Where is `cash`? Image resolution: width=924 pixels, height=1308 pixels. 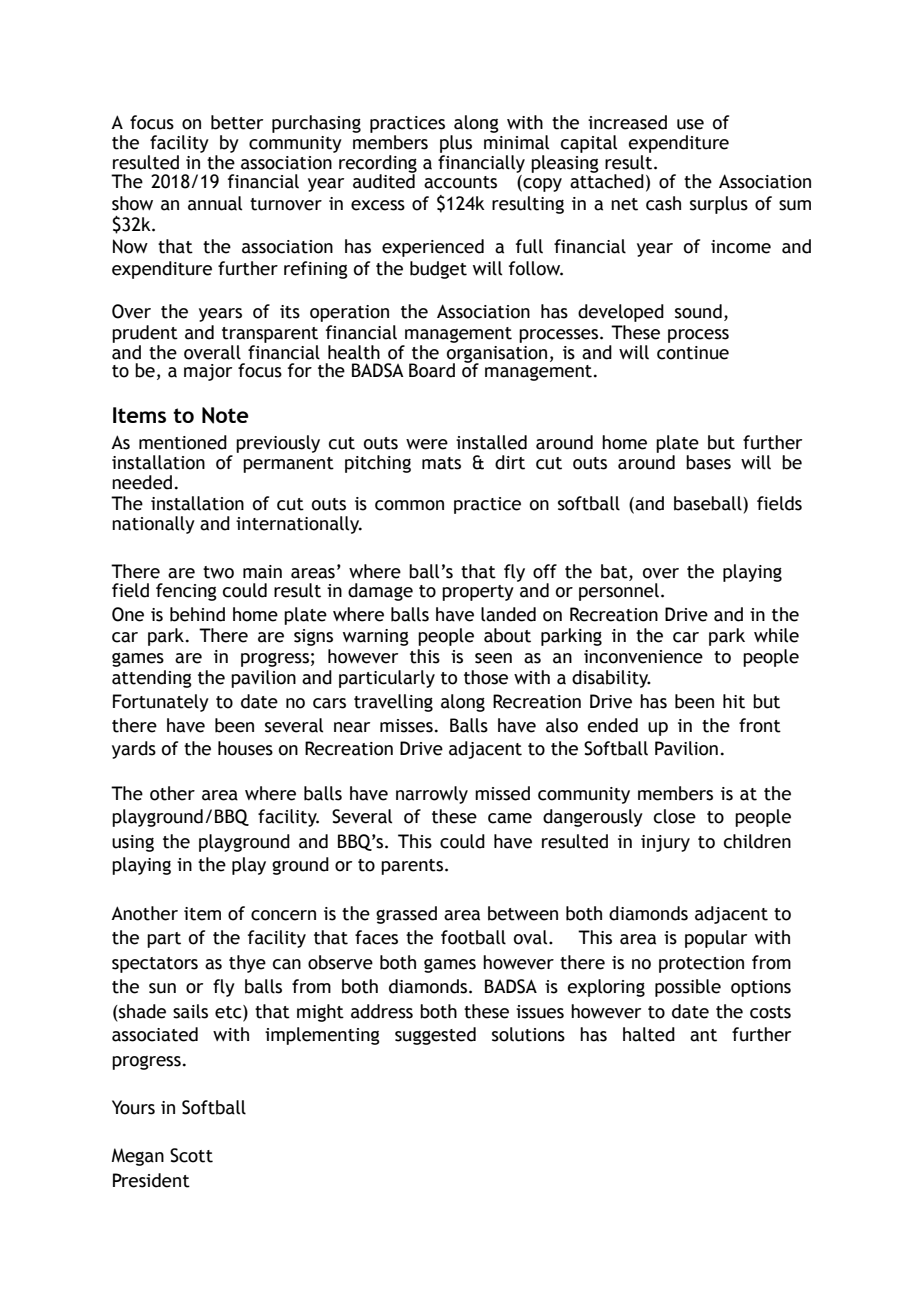 cash is located at coordinates (663, 203).
